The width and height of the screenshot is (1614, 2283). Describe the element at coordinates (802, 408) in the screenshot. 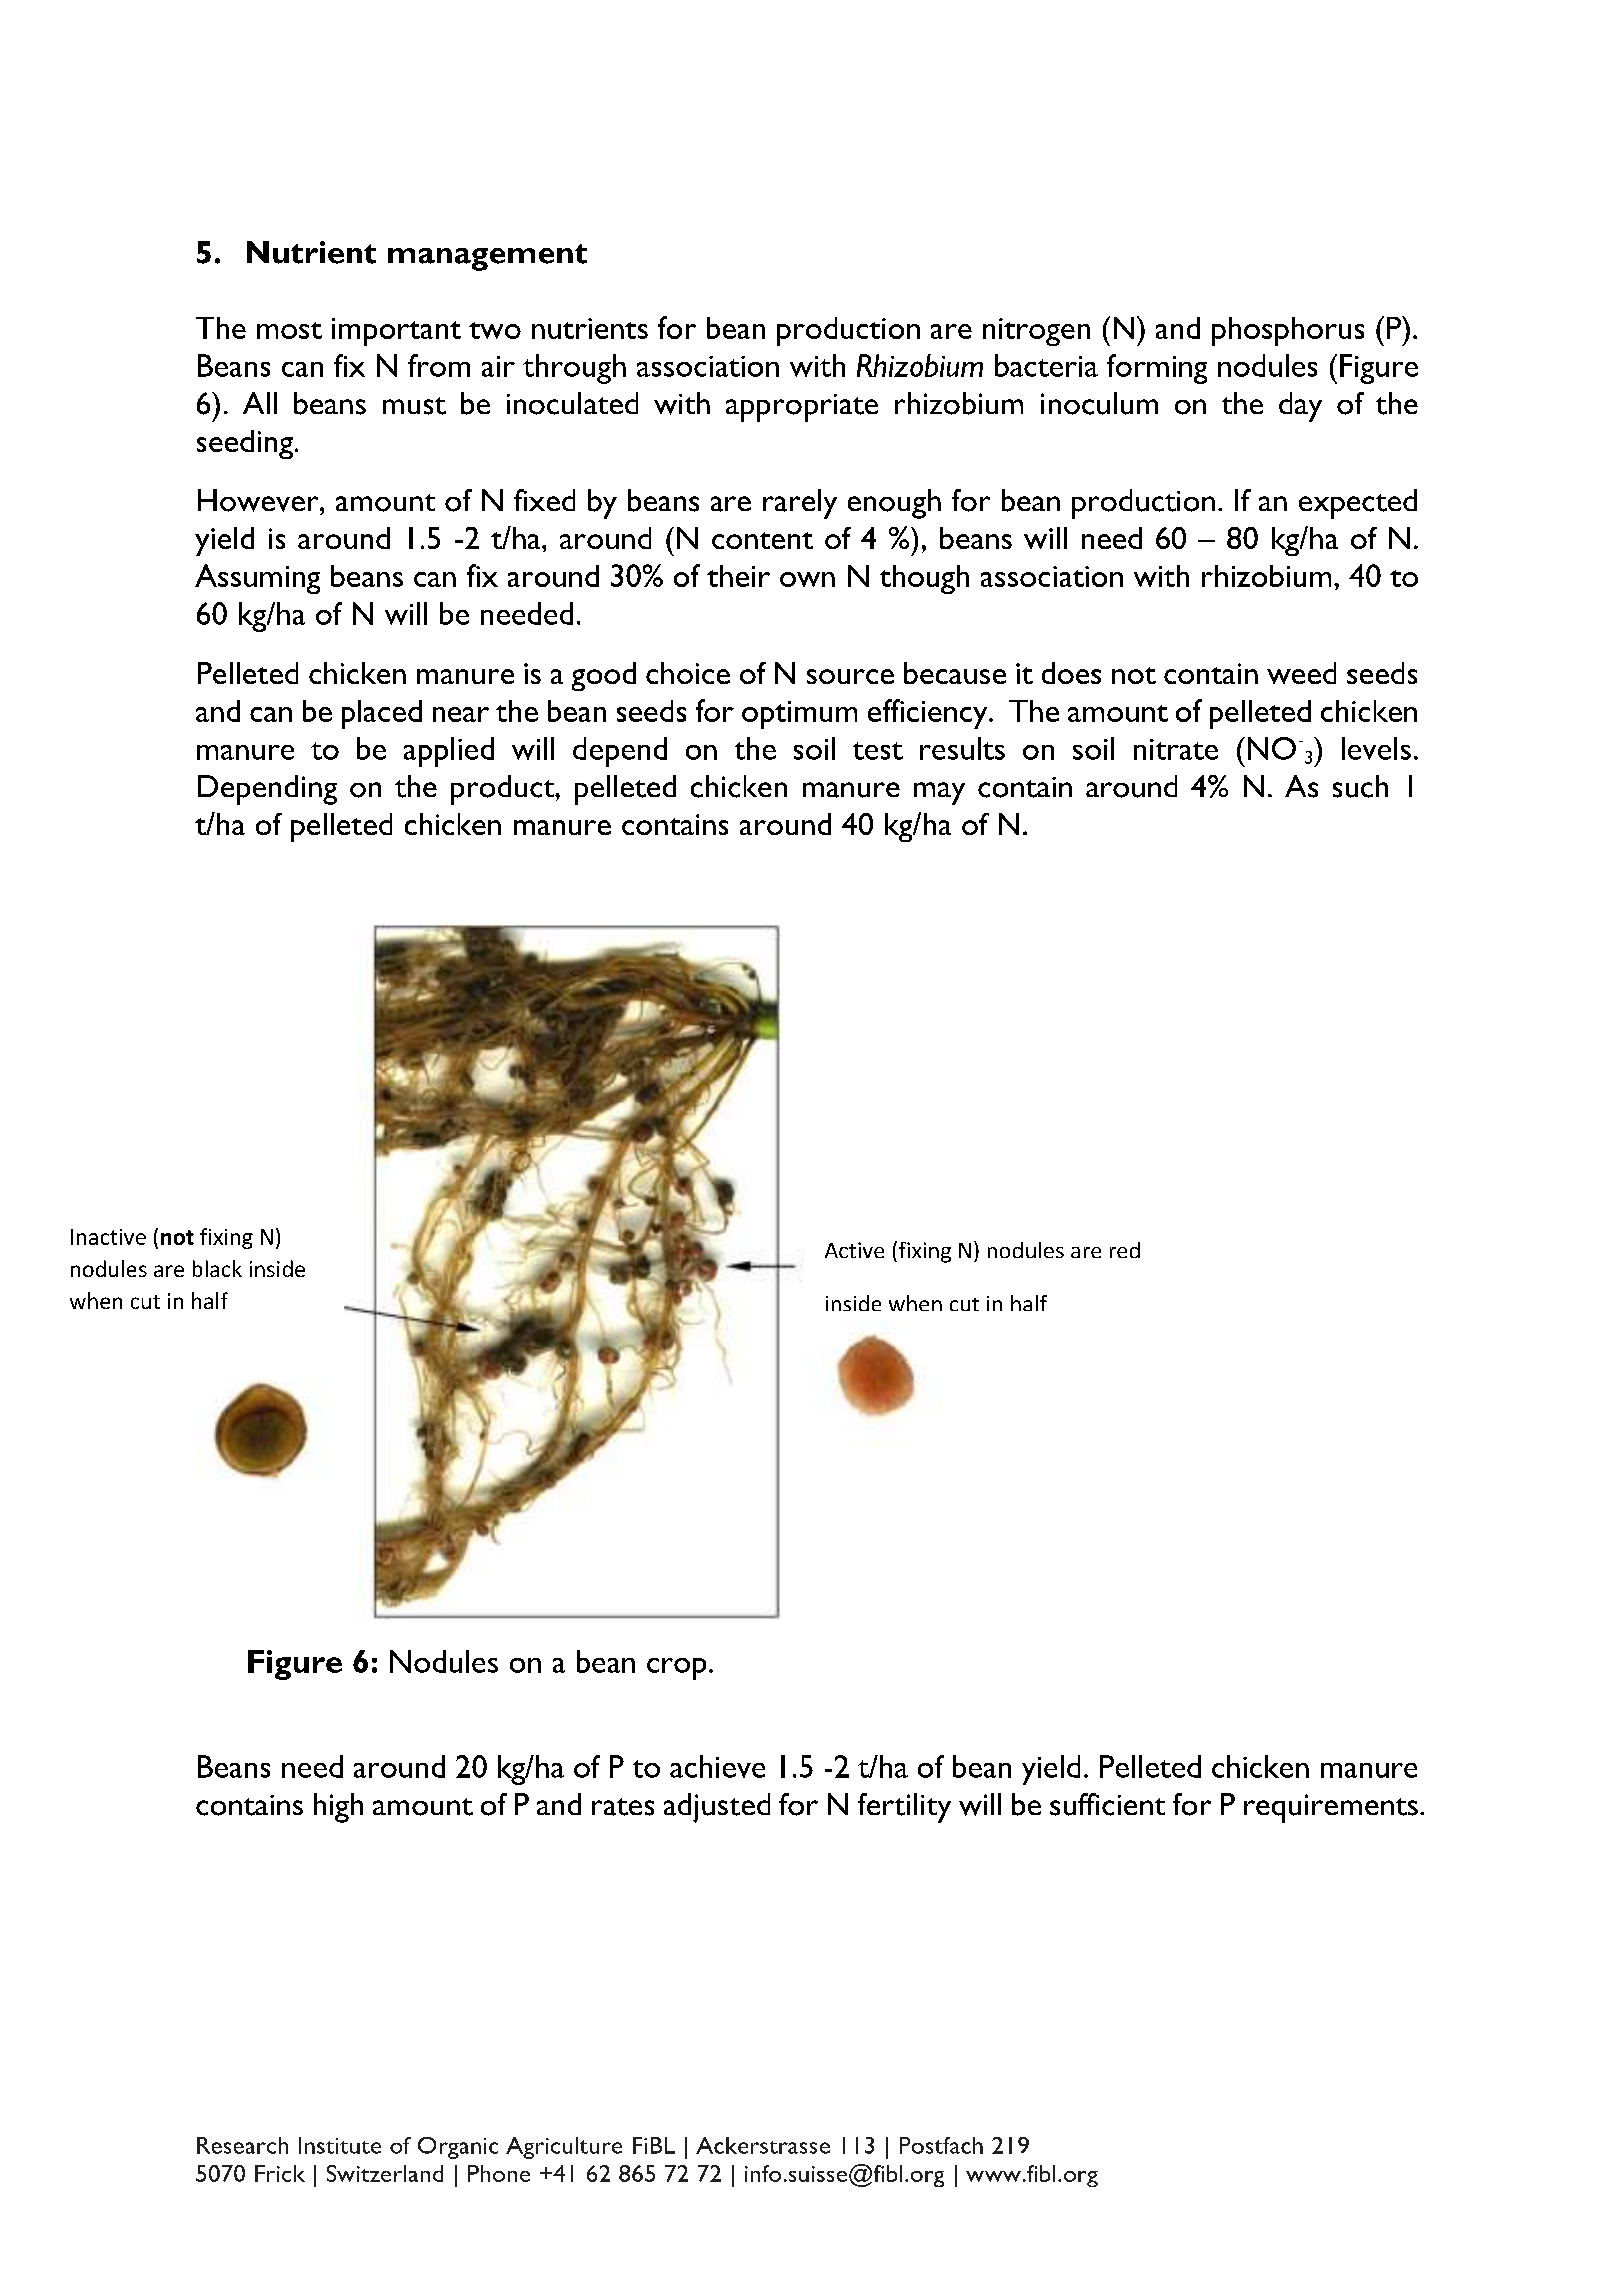

I see `appropriate` at that location.
